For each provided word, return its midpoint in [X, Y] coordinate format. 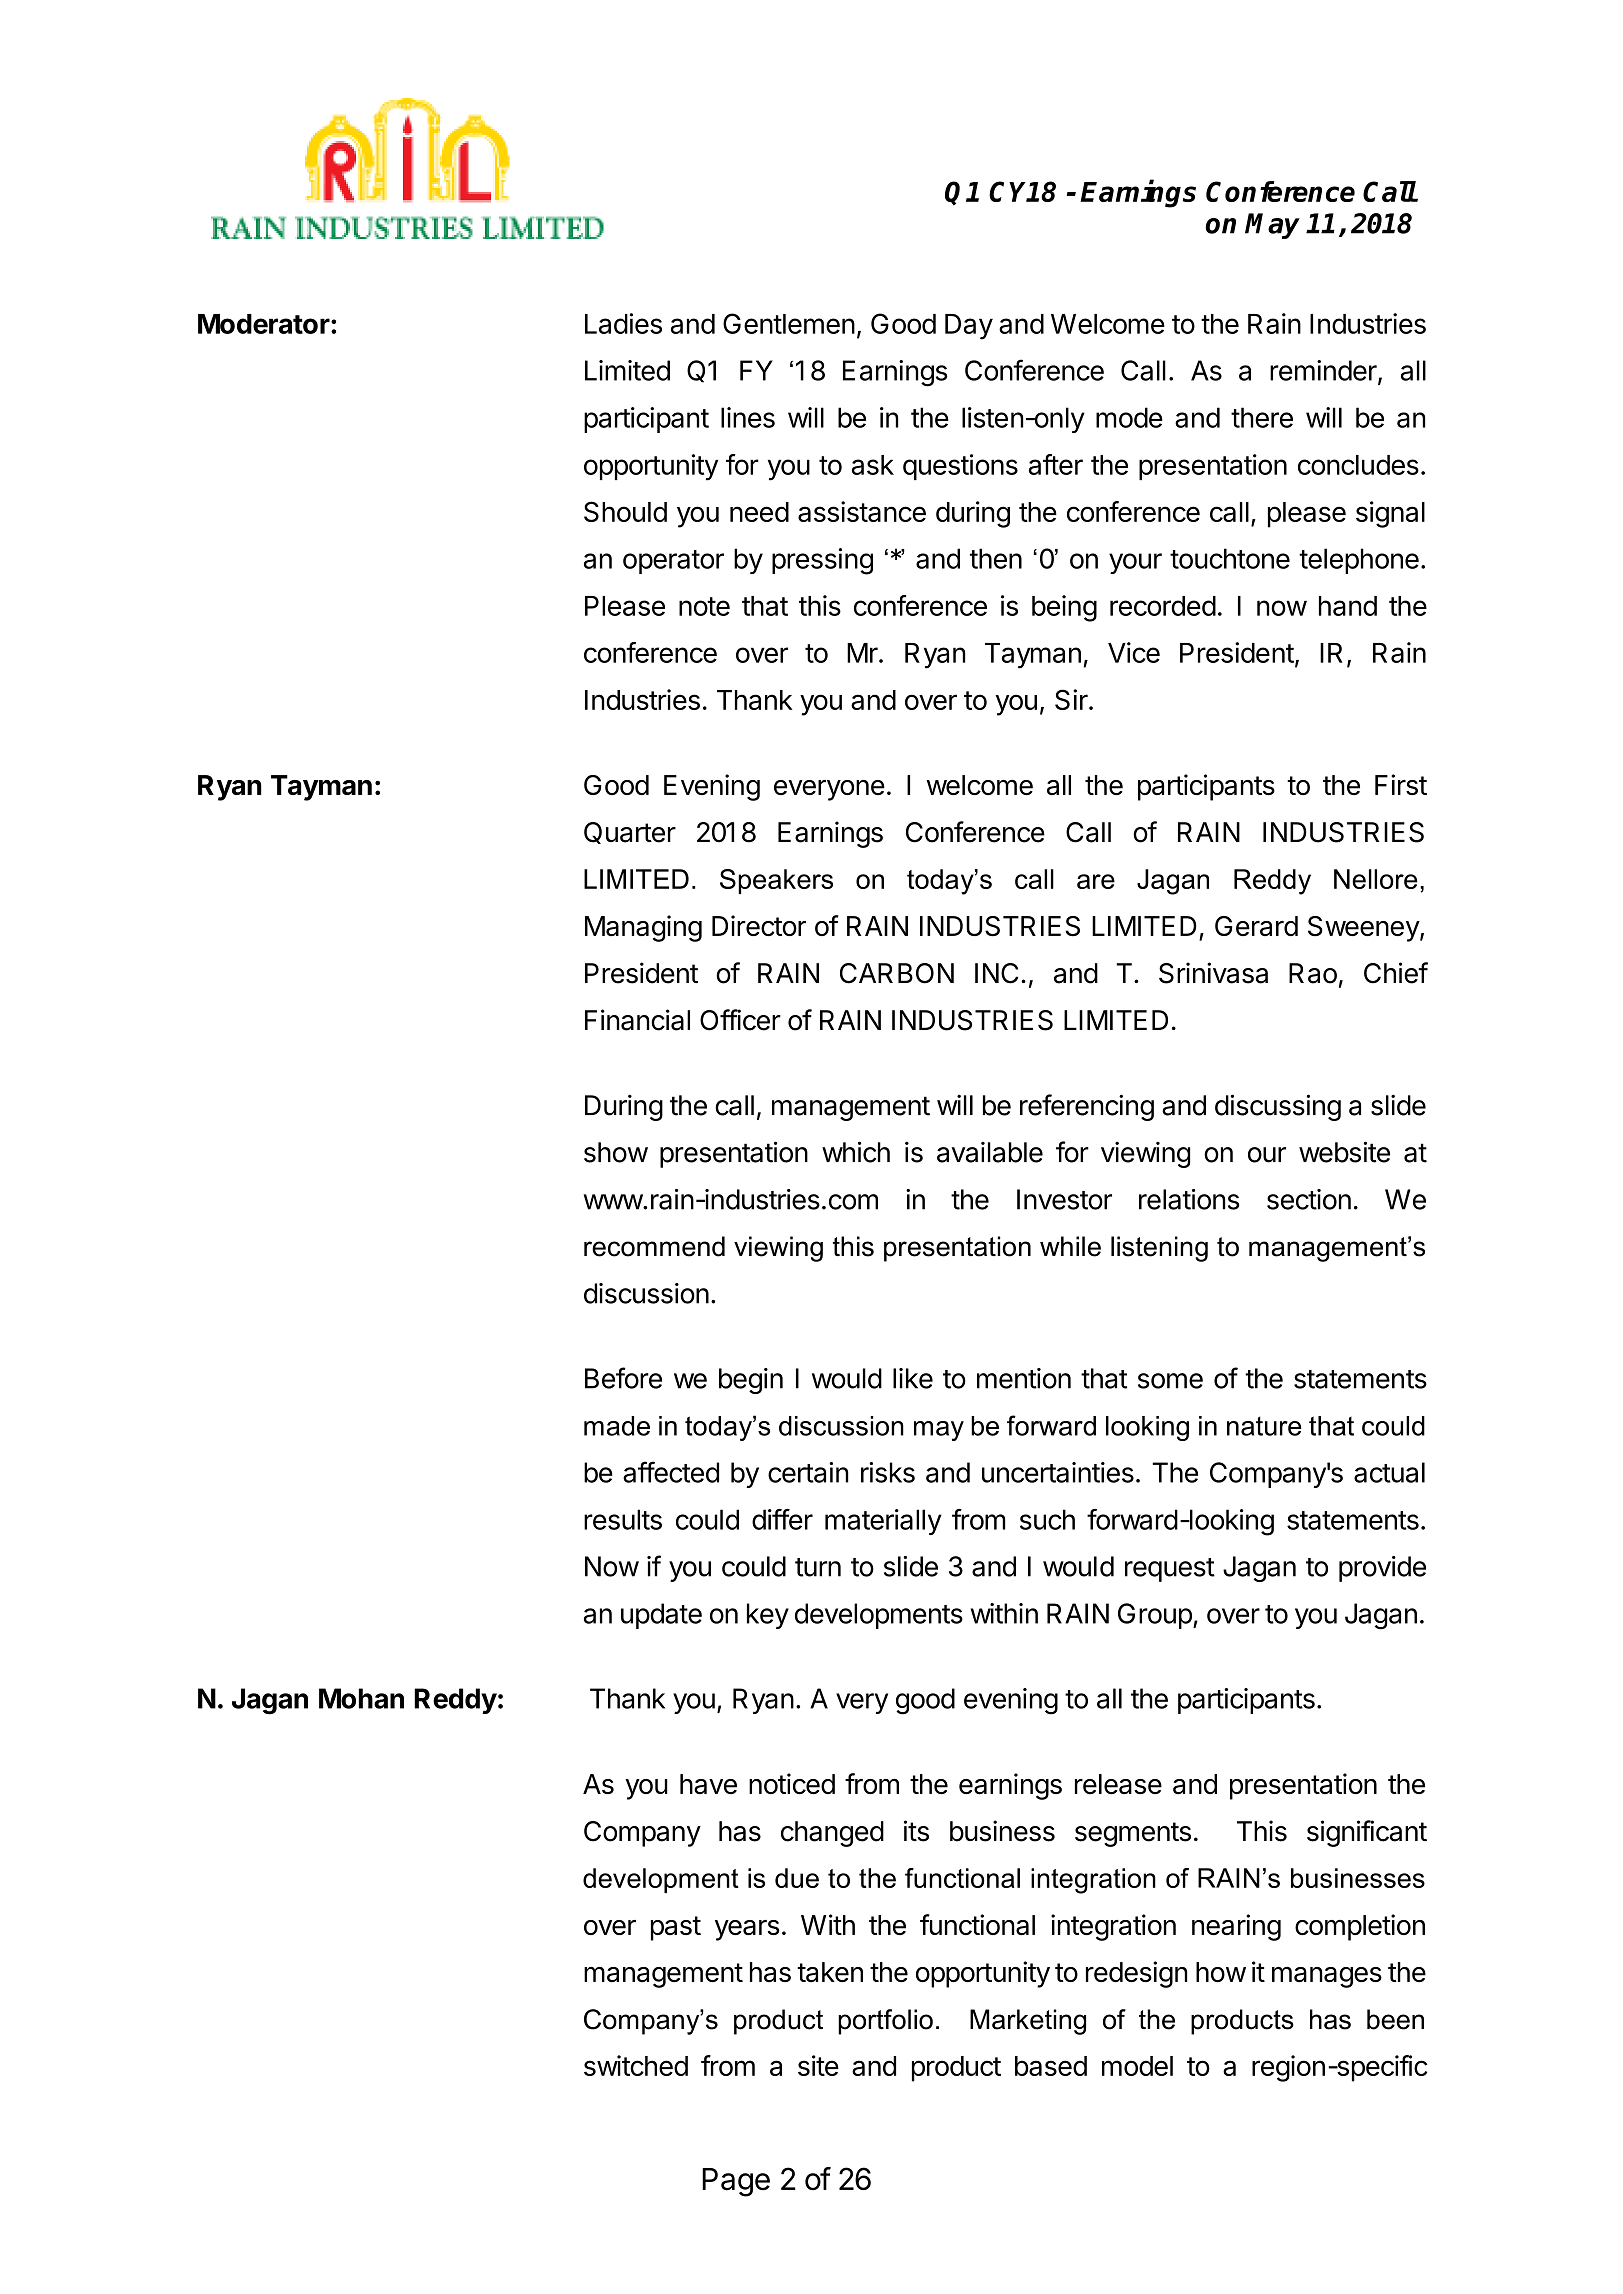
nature [1264, 1426]
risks [888, 1472]
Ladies [623, 323]
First [1401, 784]
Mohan [361, 1698]
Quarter [630, 833]
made [617, 1426]
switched [636, 2065]
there [1262, 417]
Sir [1071, 699]
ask [873, 465]
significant [1367, 1833]
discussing [1278, 1107]
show [616, 1152]
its [916, 1831]
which [856, 1152]
